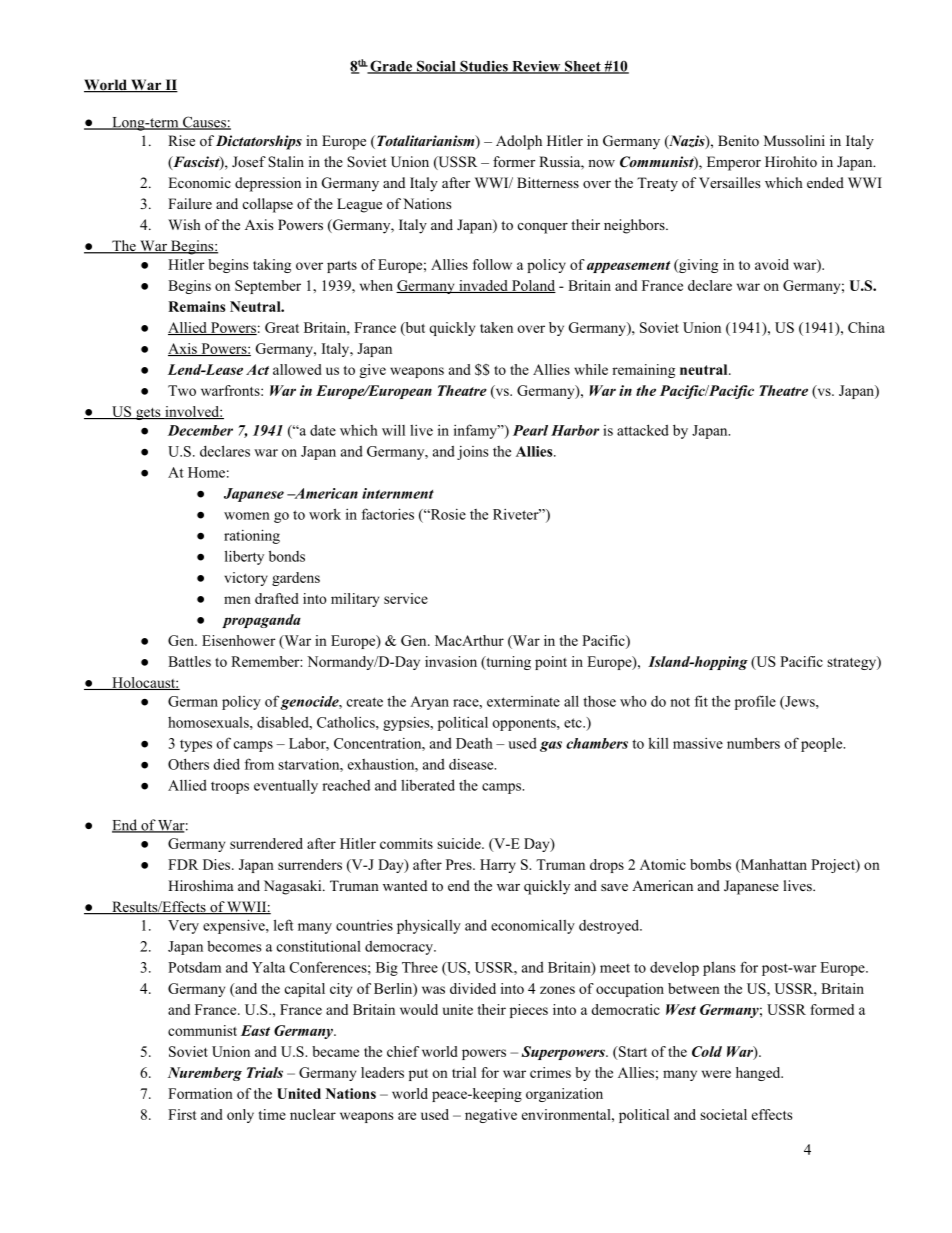 Image resolution: width=952 pixels, height=1233 pixels. I want to click on Causes, so click(204, 123).
